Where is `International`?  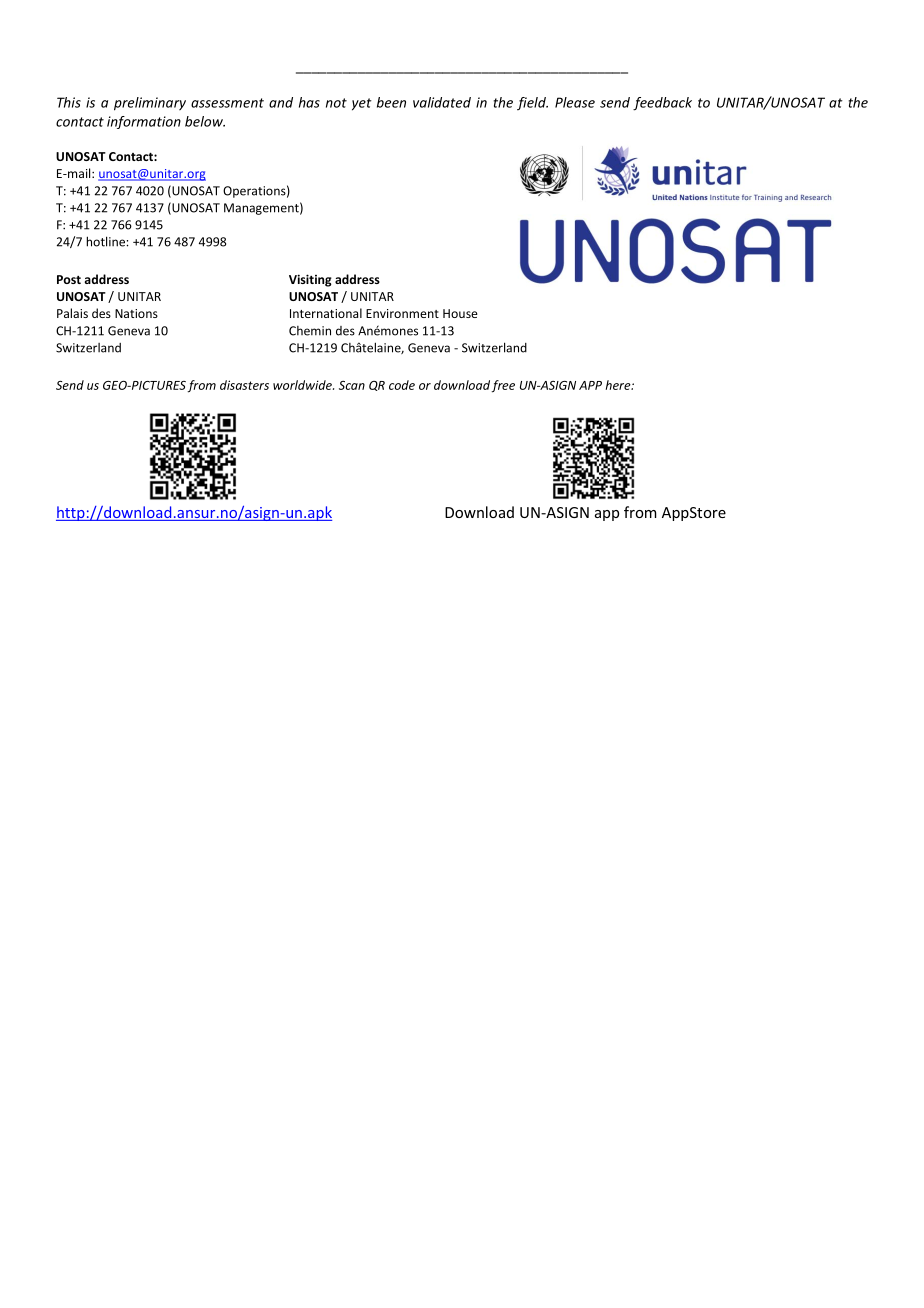
International is located at coordinates (326, 313).
